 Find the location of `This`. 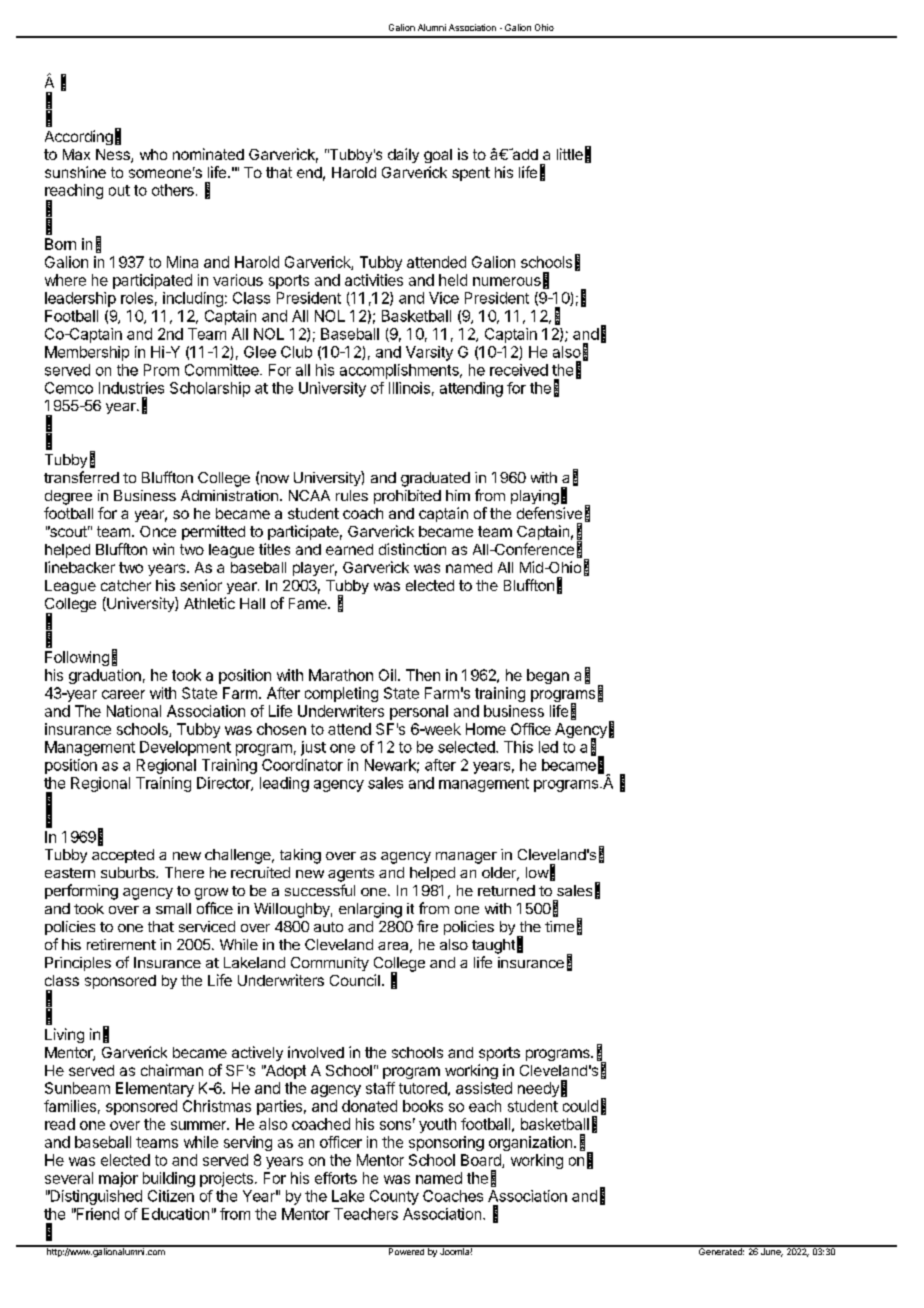

This is located at coordinates (518, 747).
